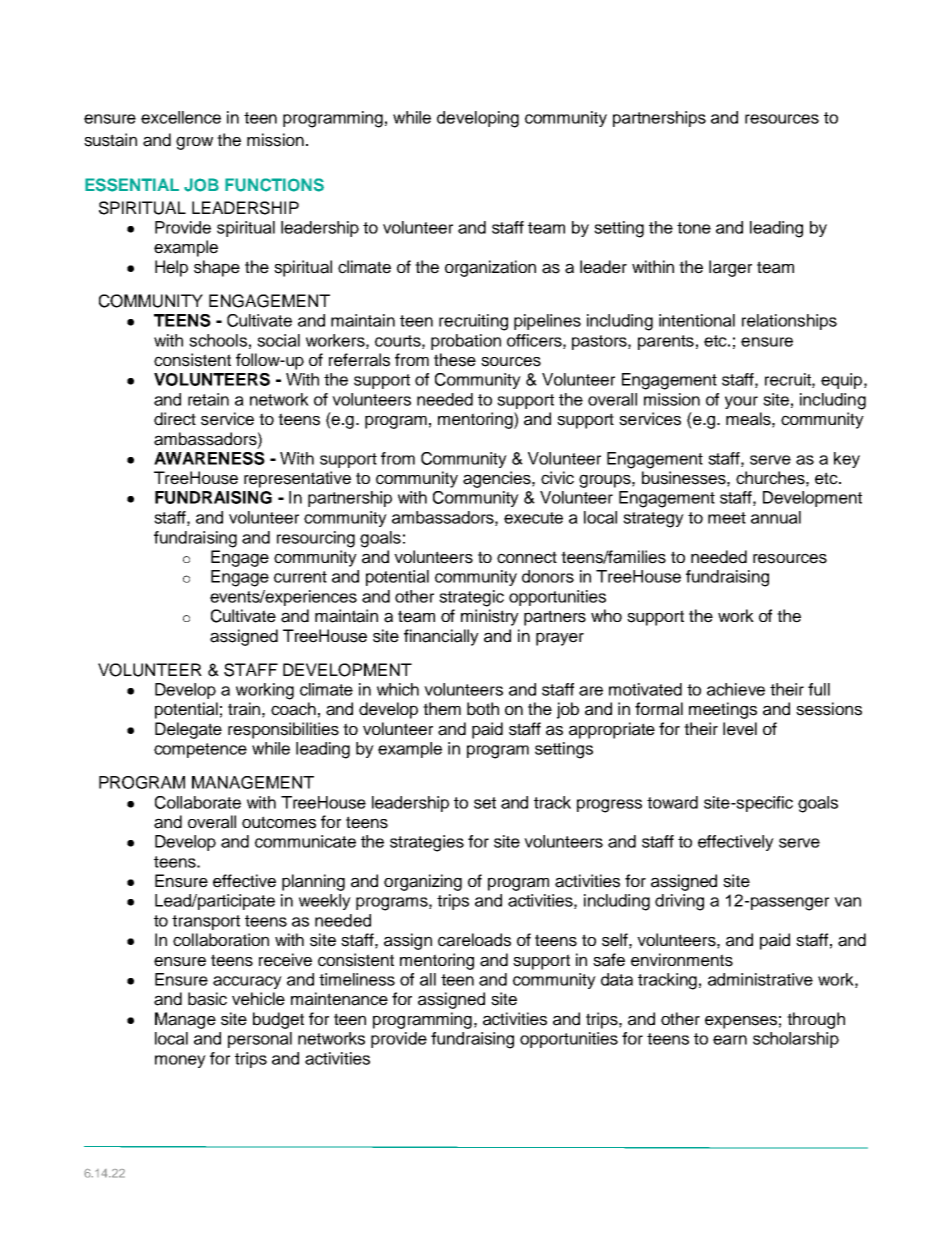 The height and width of the screenshot is (1233, 952). I want to click on toward, so click(672, 802).
